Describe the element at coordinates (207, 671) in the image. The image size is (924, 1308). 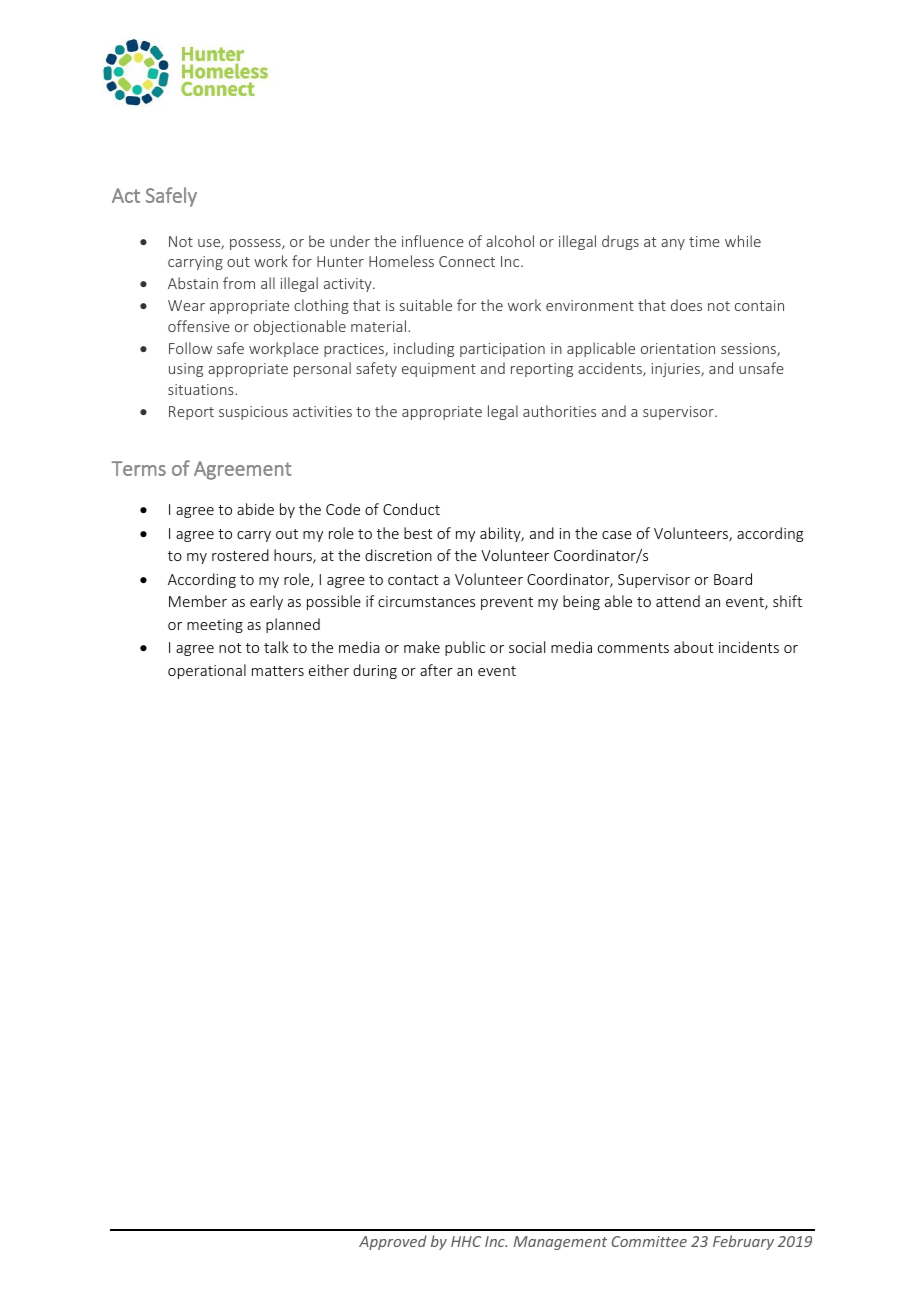
I see `operational` at that location.
